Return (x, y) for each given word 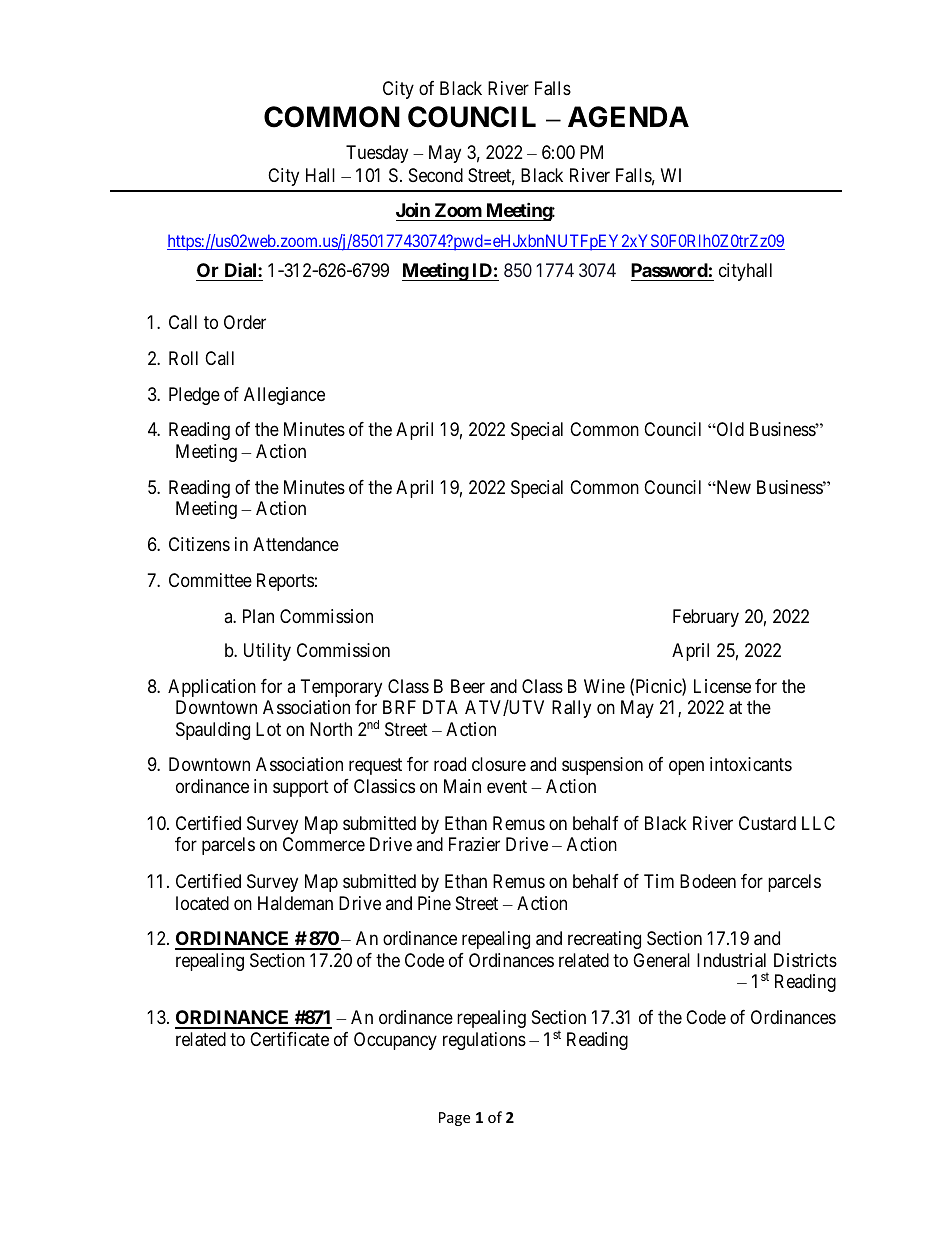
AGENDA (628, 117)
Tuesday (377, 154)
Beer (468, 686)
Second (436, 175)
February (706, 618)
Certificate (289, 1039)
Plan (258, 616)
